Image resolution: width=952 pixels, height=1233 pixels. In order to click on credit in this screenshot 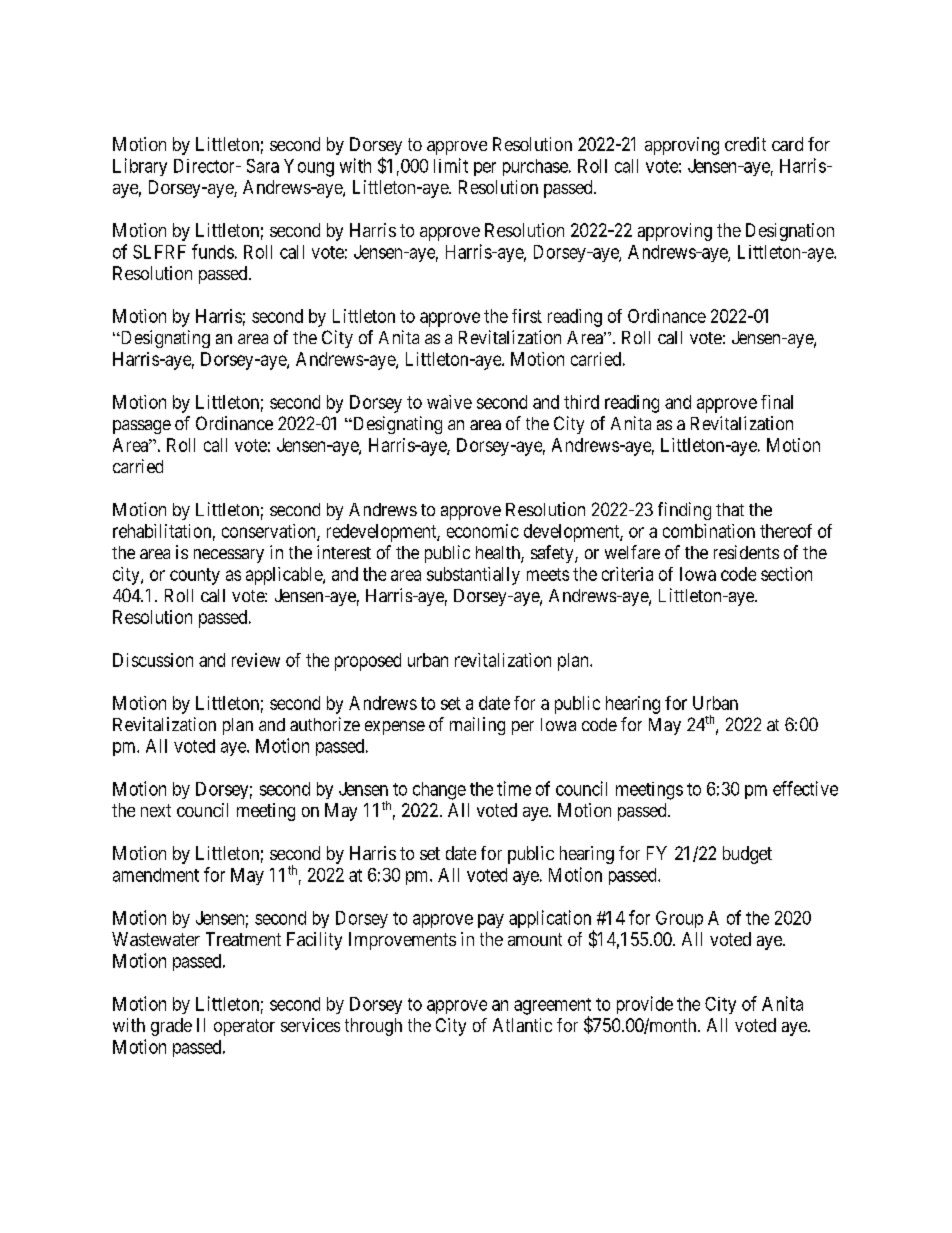, I will do `click(745, 144)`.
